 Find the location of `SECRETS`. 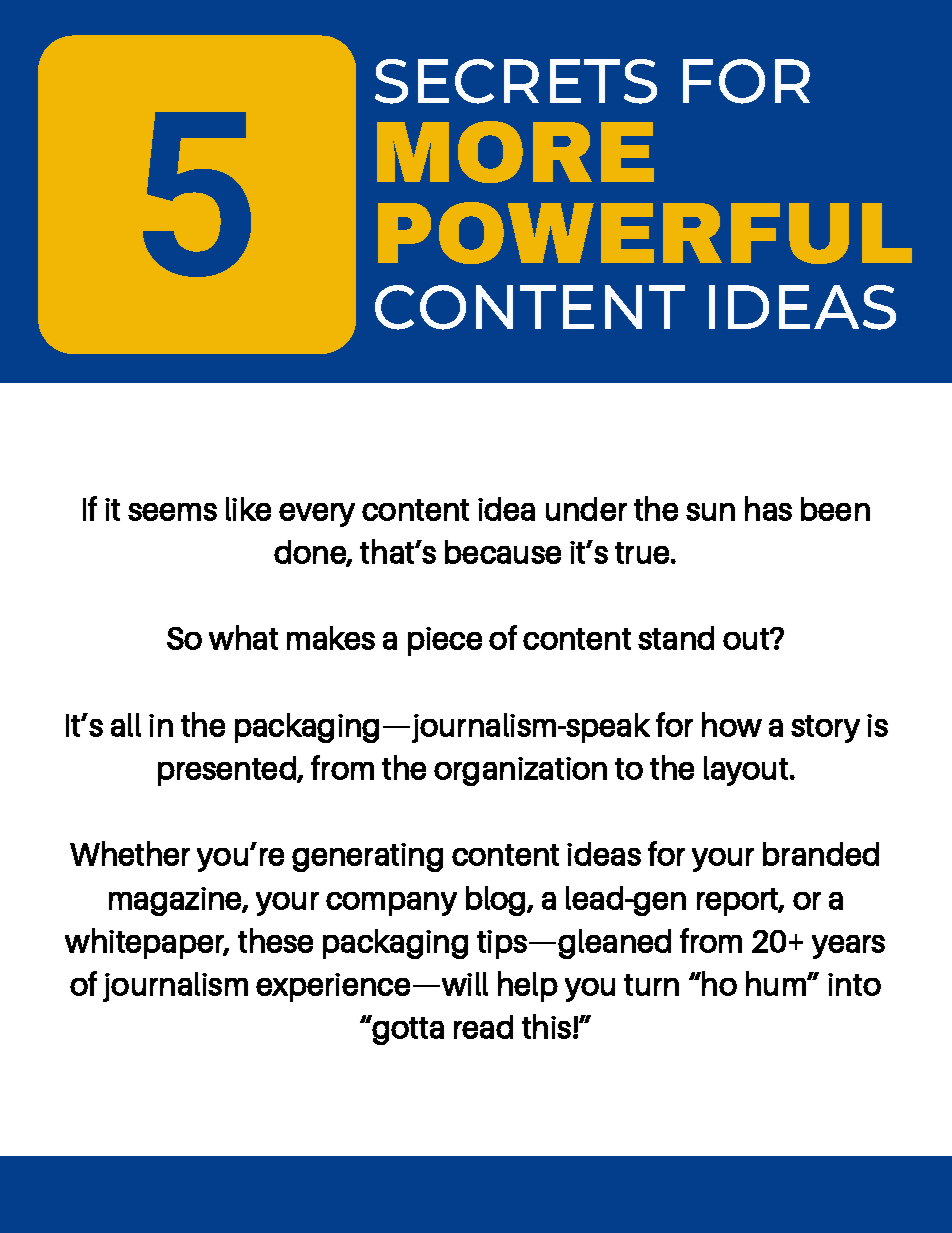

SECRETS is located at coordinates (516, 81).
